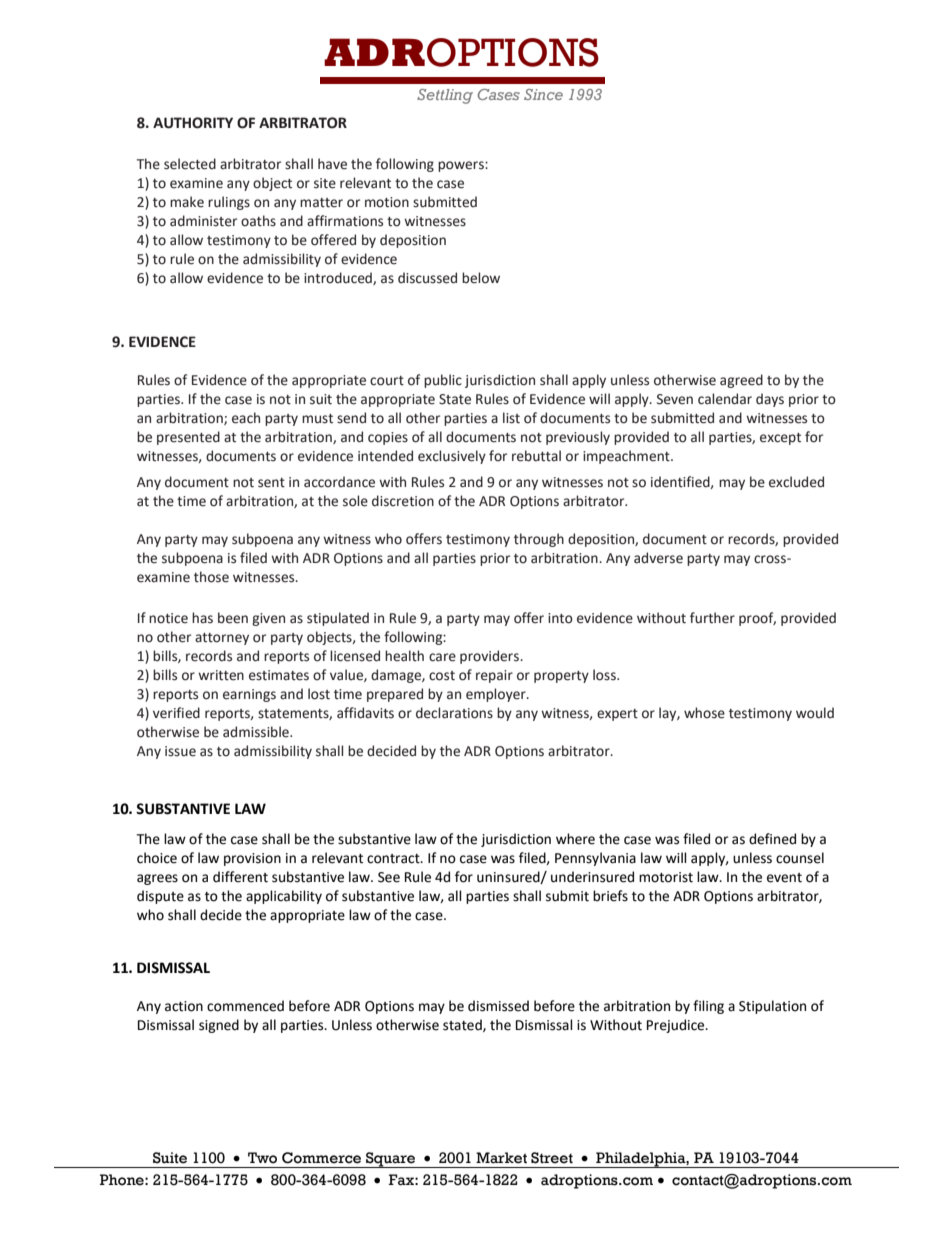 The height and width of the page is (1233, 952). Describe the element at coordinates (462, 166) in the page. I see `powers` at that location.
